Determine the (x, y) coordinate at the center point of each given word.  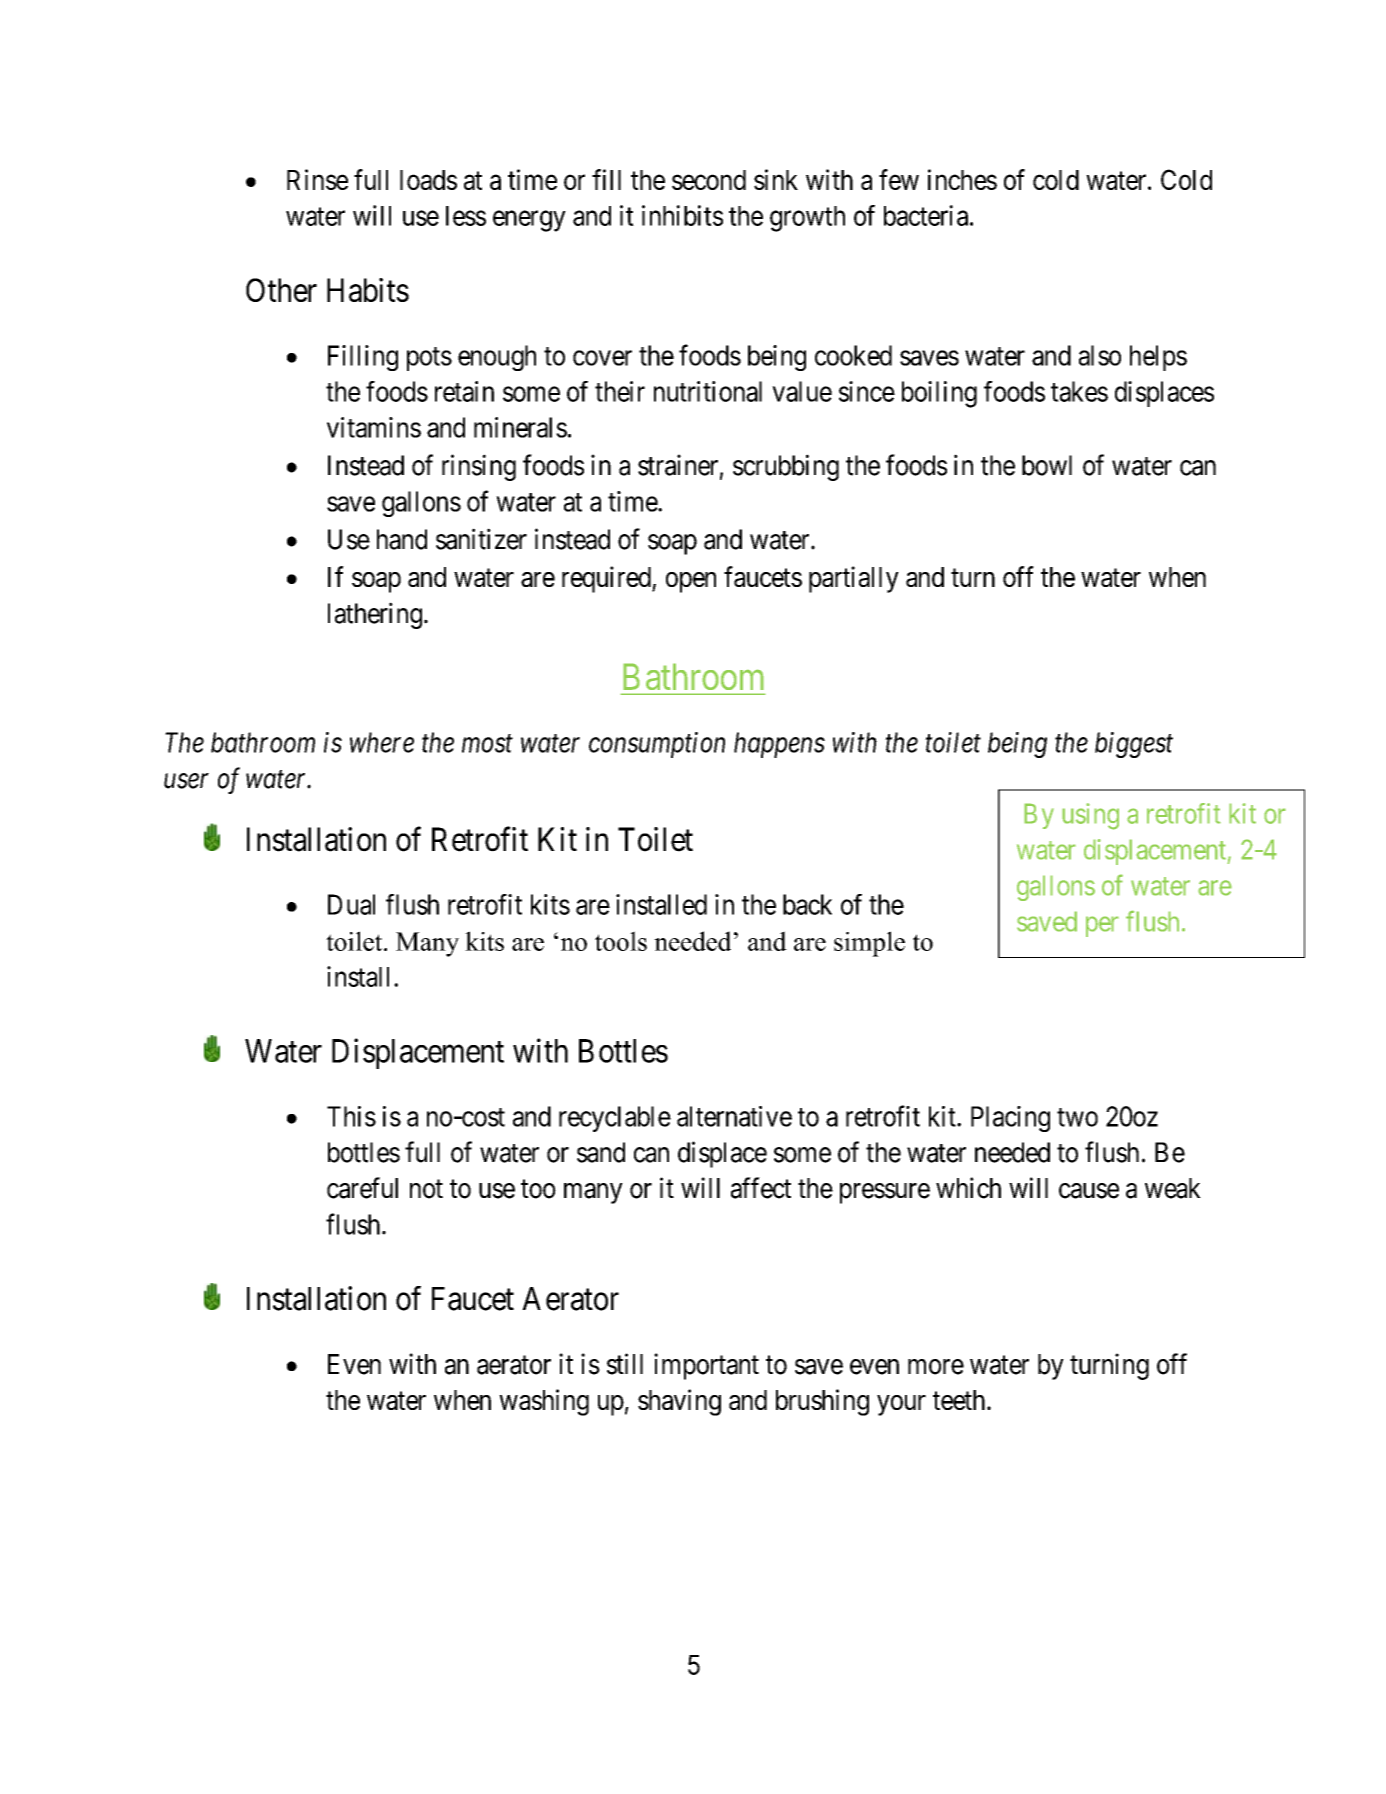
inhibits (682, 215)
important (706, 1366)
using (1090, 816)
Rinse (317, 179)
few (899, 179)
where (382, 742)
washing (544, 1402)
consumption (657, 745)
